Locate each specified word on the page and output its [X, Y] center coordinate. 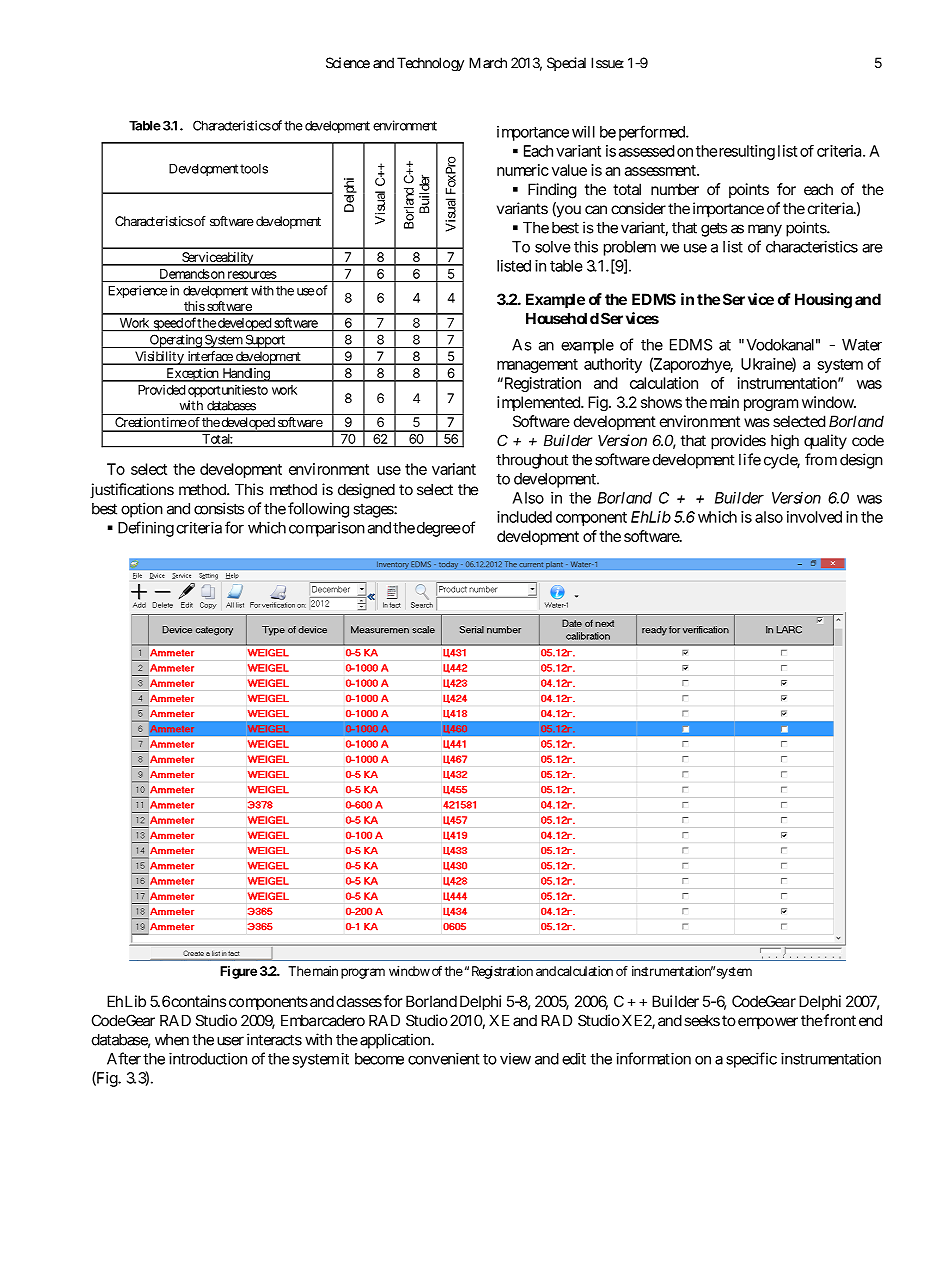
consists [219, 508]
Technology [430, 64]
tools [254, 169]
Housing [823, 301]
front [839, 1020]
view [515, 1059]
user [230, 1041]
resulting [747, 152]
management [537, 366]
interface [209, 357]
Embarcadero [323, 1021]
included [524, 517]
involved [814, 517]
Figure [238, 972]
